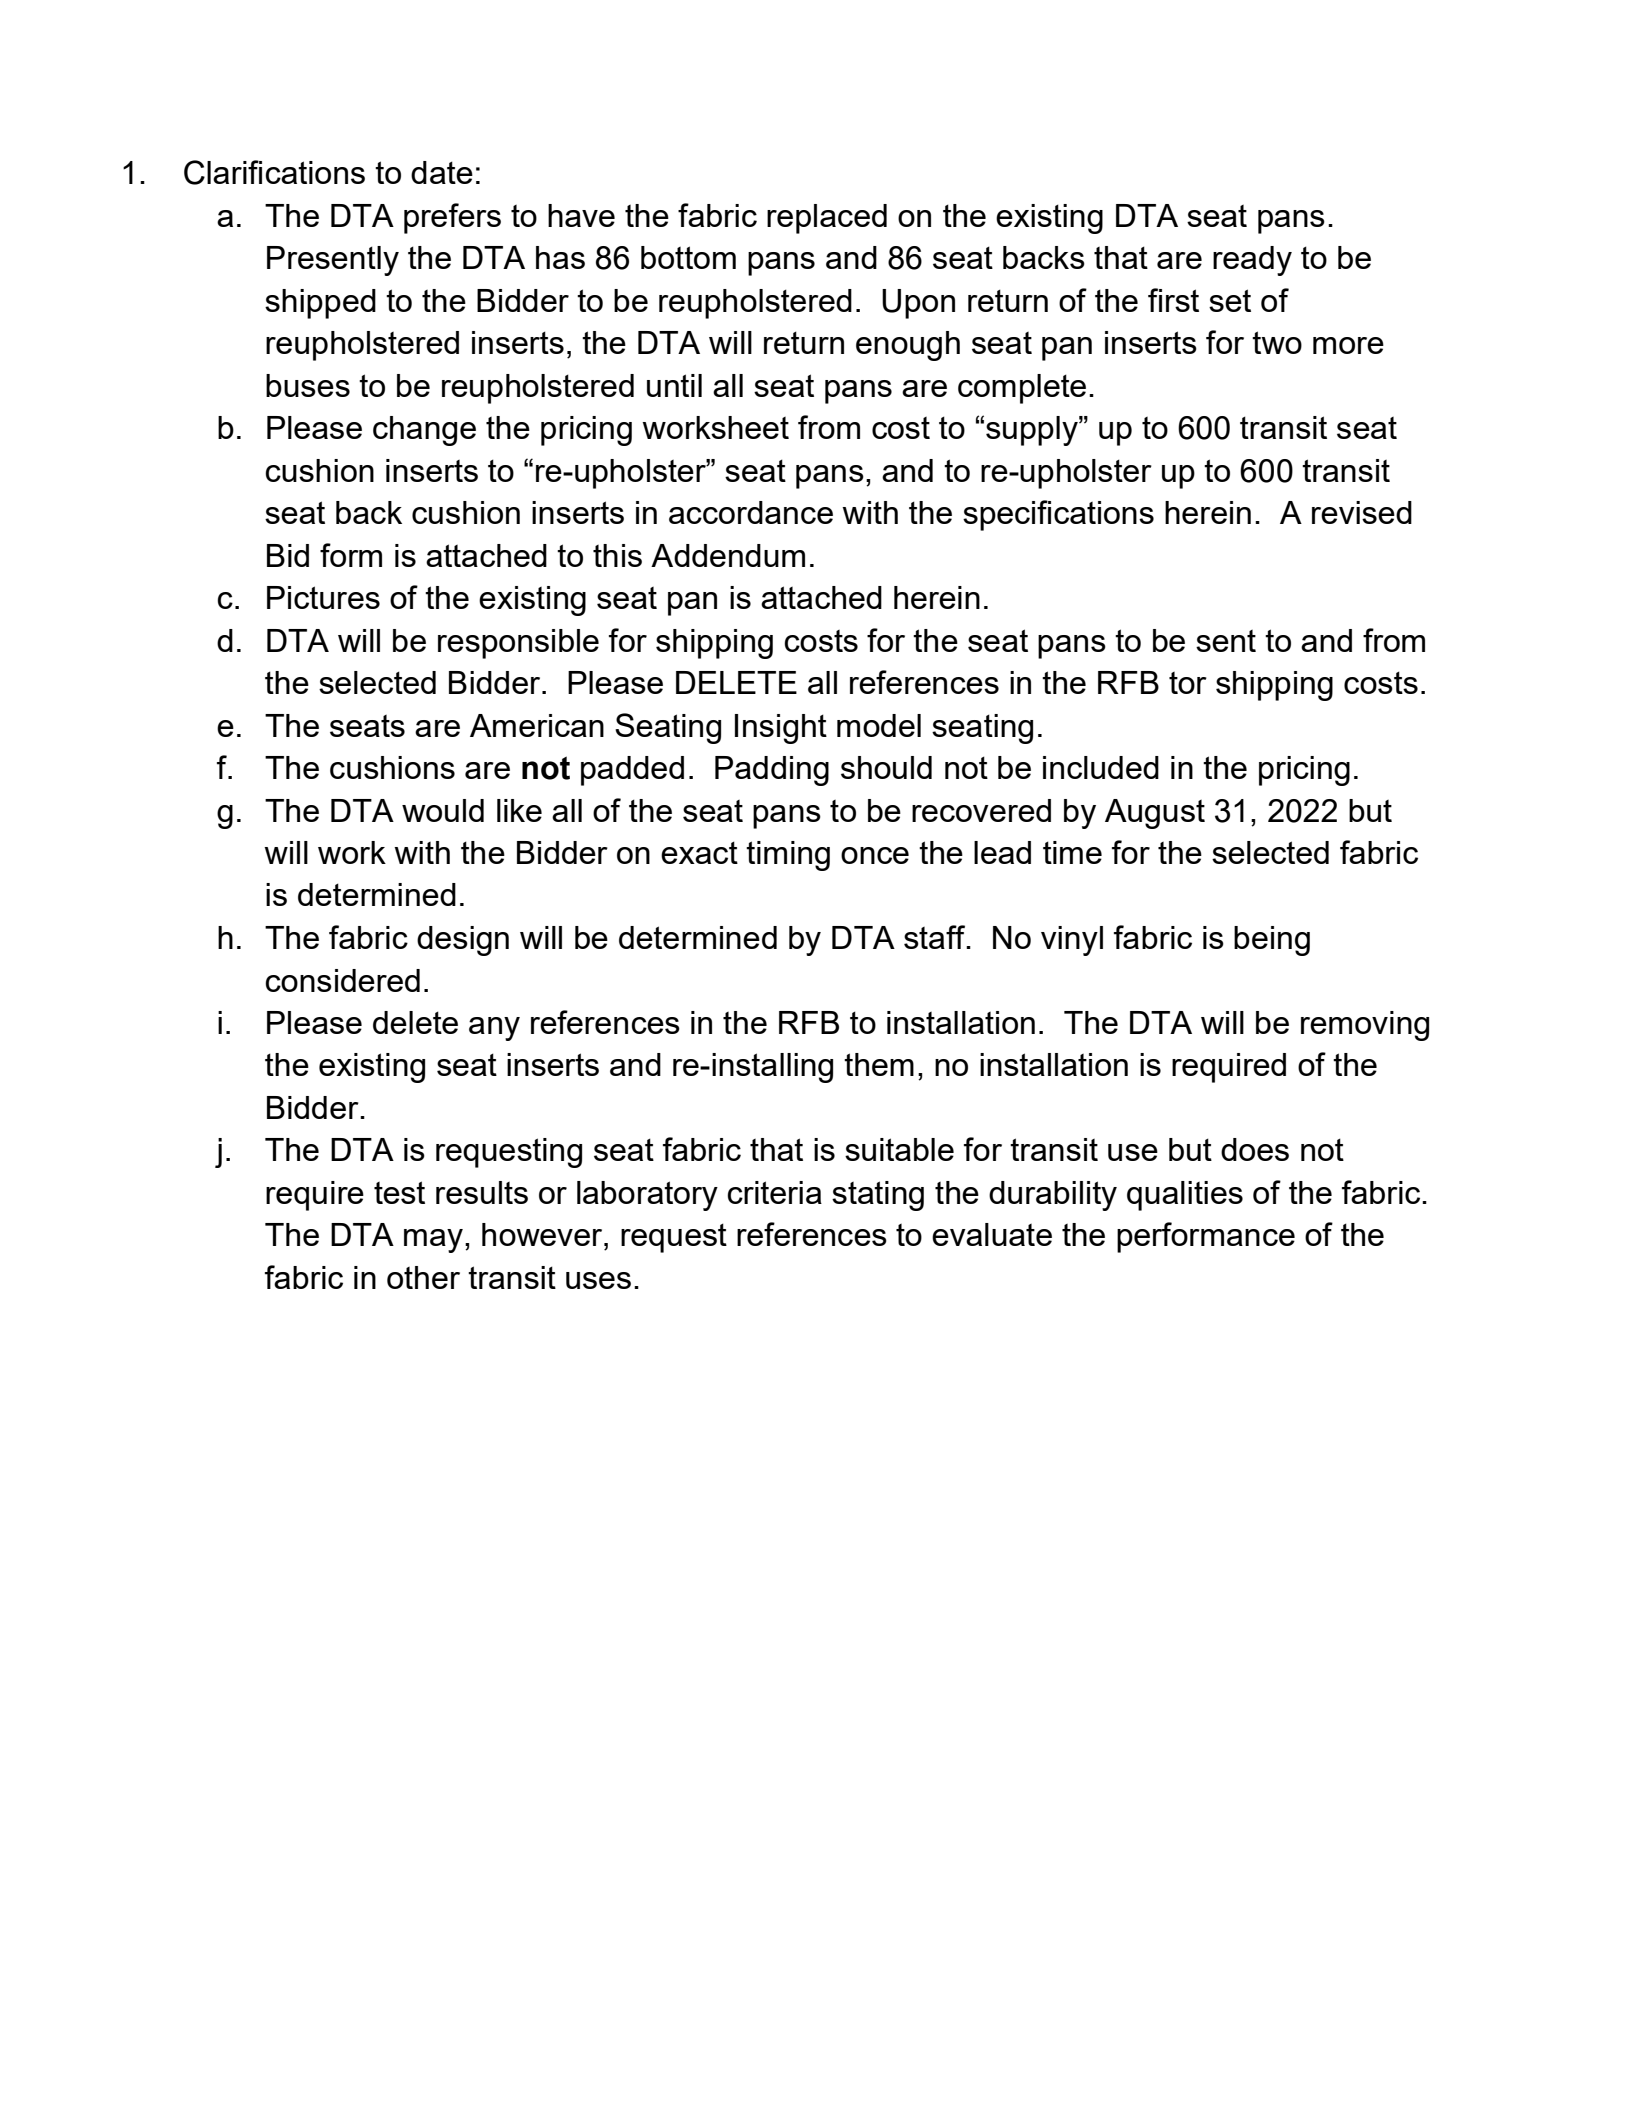  What do you see at coordinates (728, 555) in the image?
I see `Addendum` at bounding box center [728, 555].
